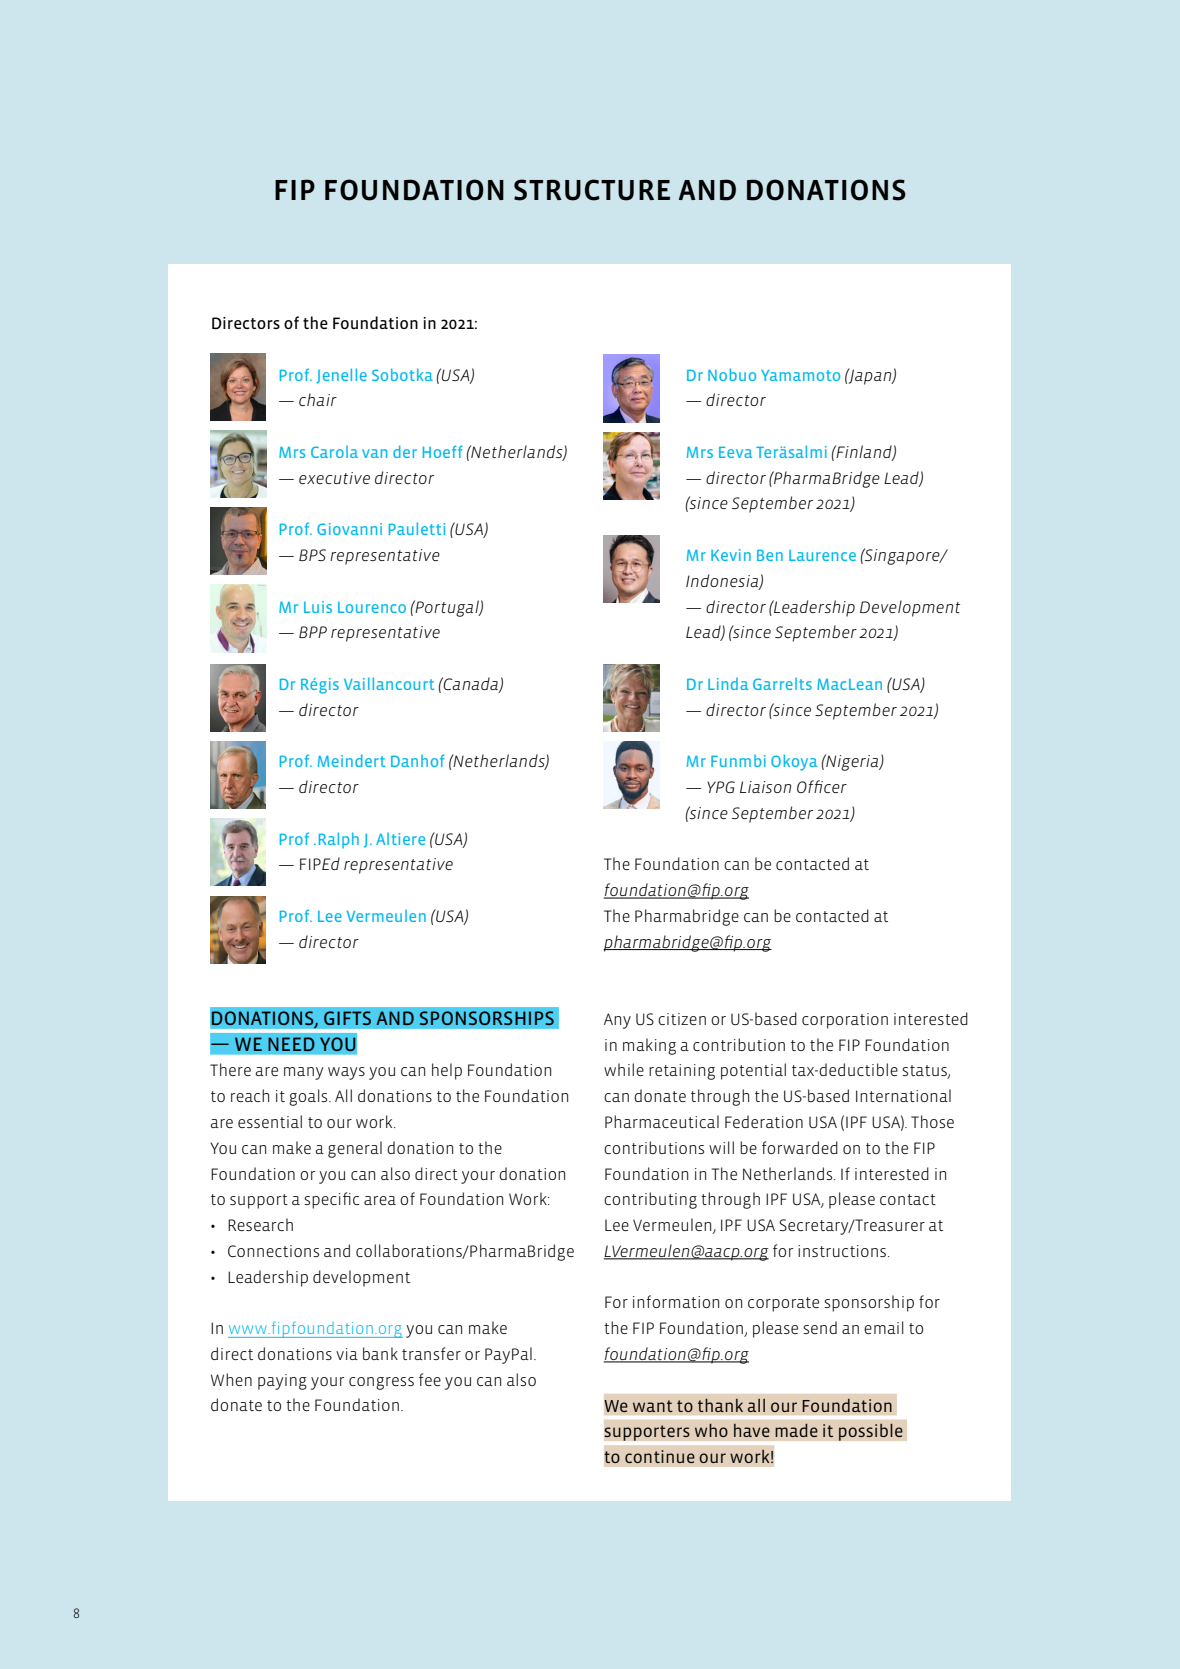 This screenshot has width=1180, height=1669. Describe the element at coordinates (624, 1069) in the screenshot. I see `while` at that location.
